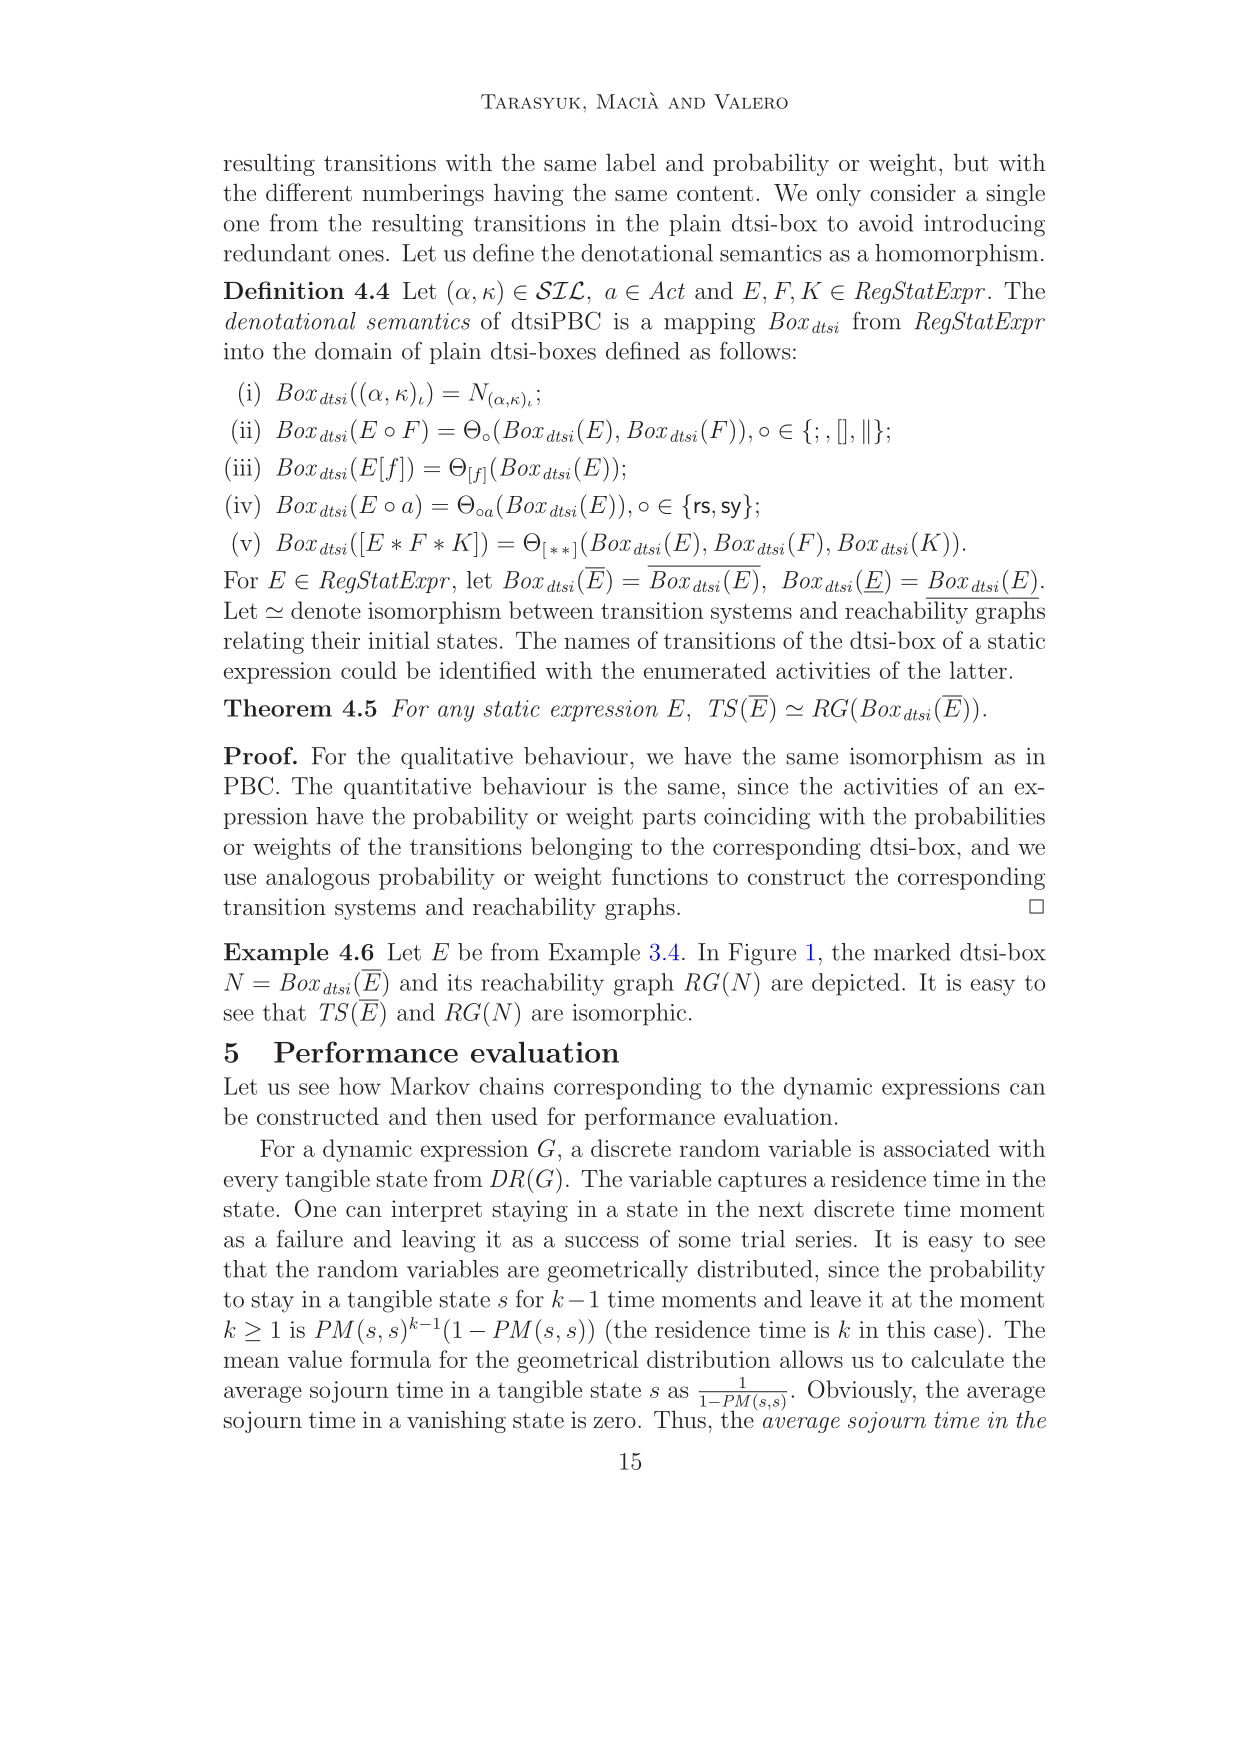  Describe the element at coordinates (912, 952) in the screenshot. I see `marked` at that location.
